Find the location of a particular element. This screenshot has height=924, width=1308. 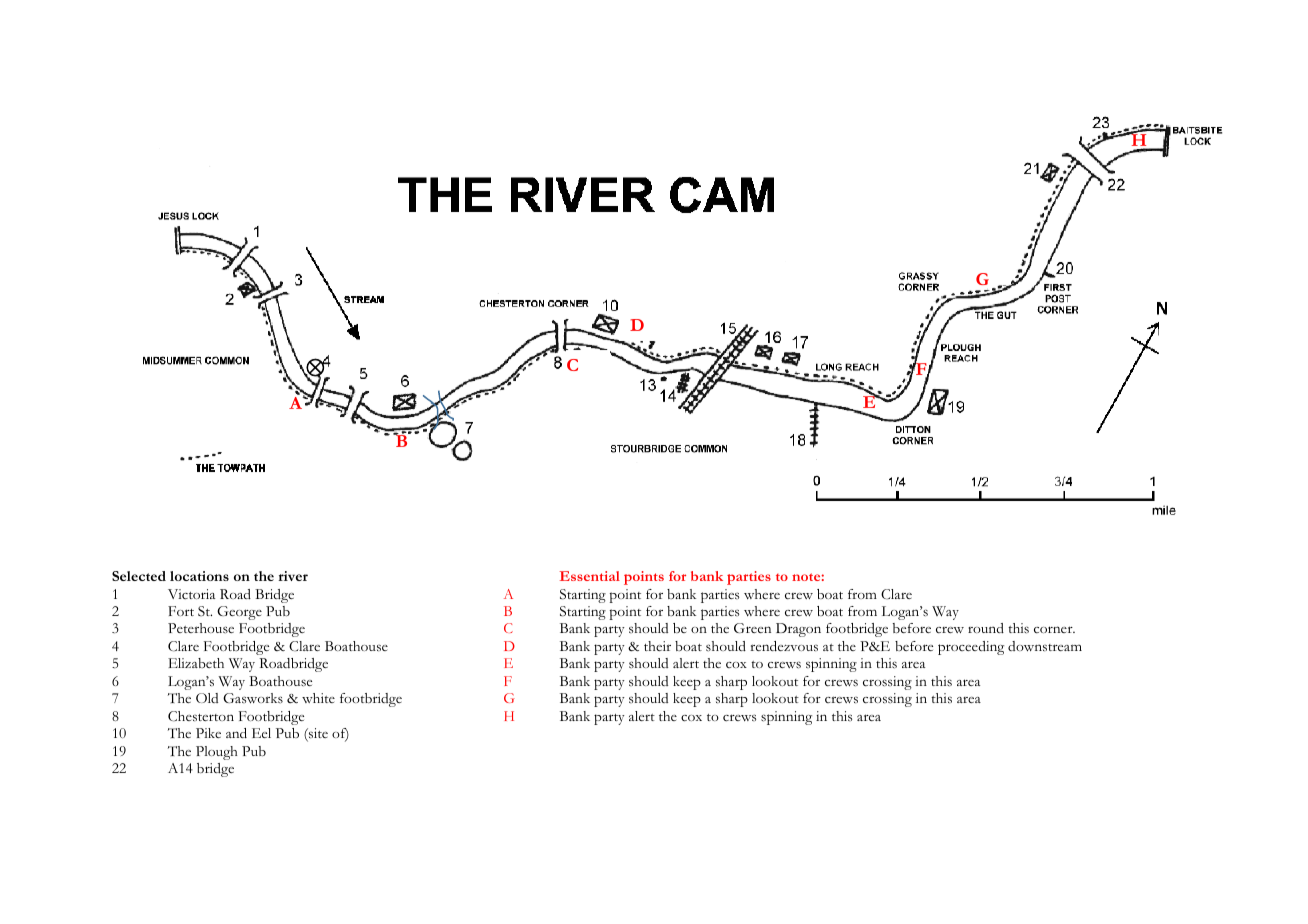

Essential is located at coordinates (589, 576).
